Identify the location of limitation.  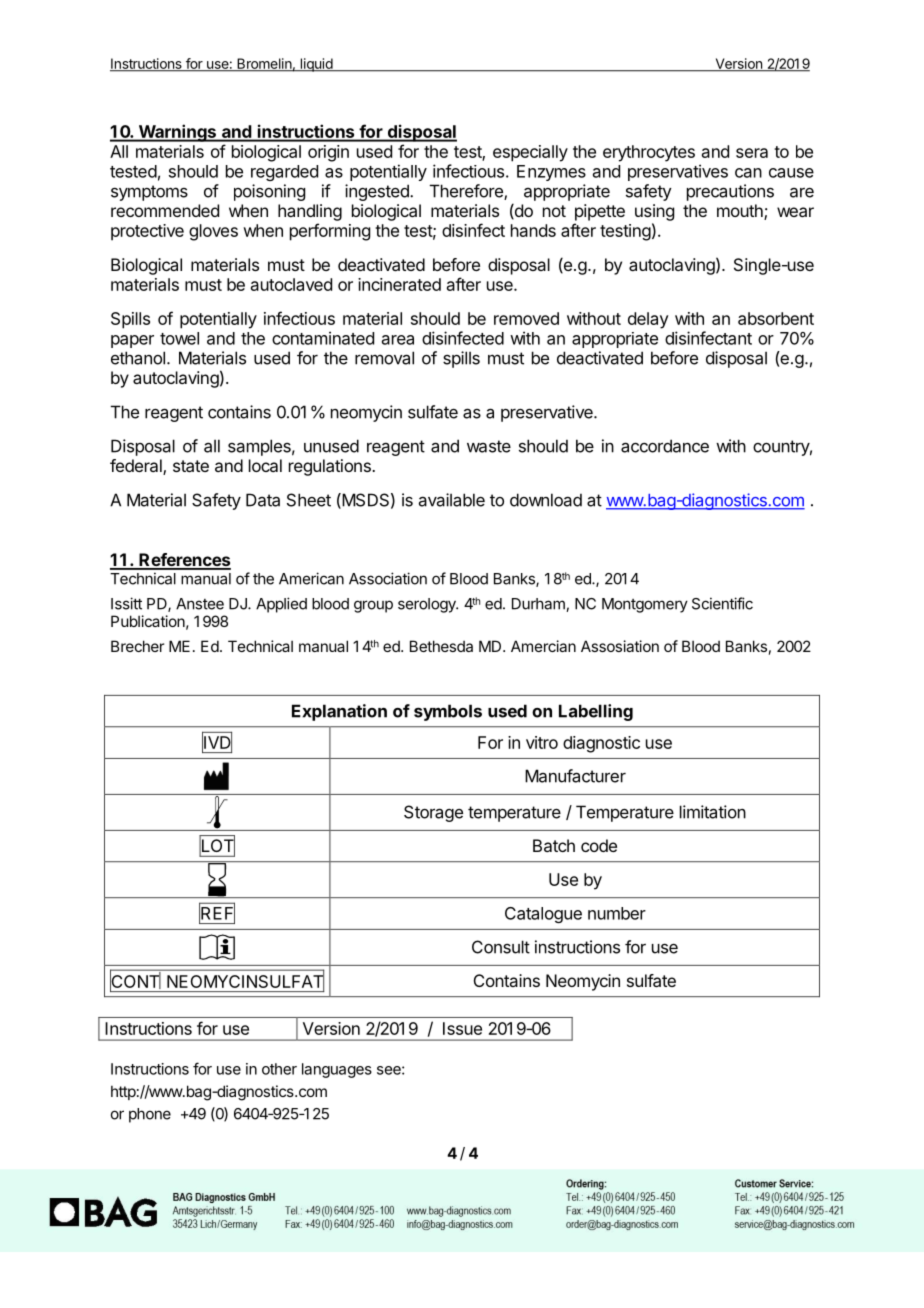
(713, 812).
